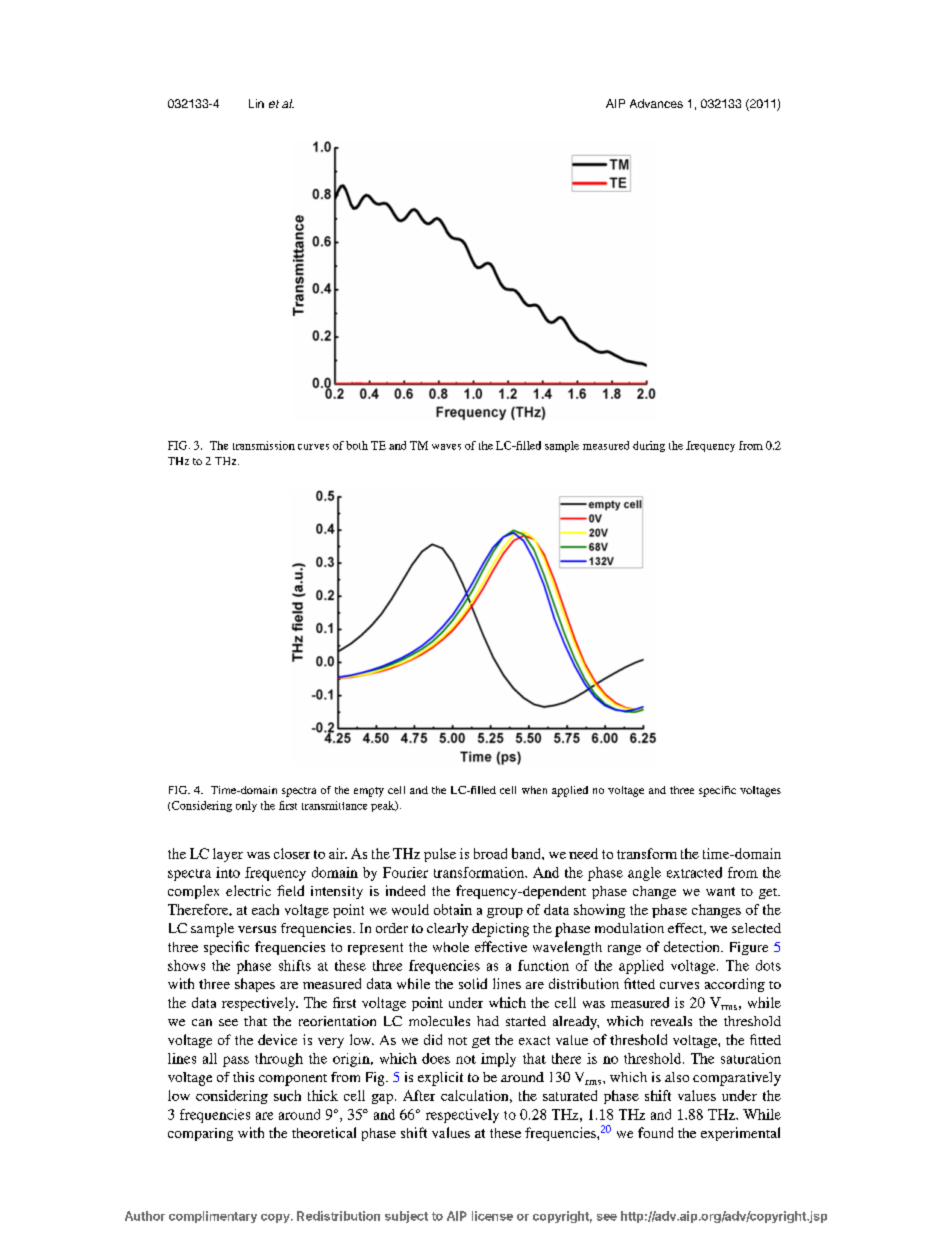  I want to click on empty, so click(369, 792).
